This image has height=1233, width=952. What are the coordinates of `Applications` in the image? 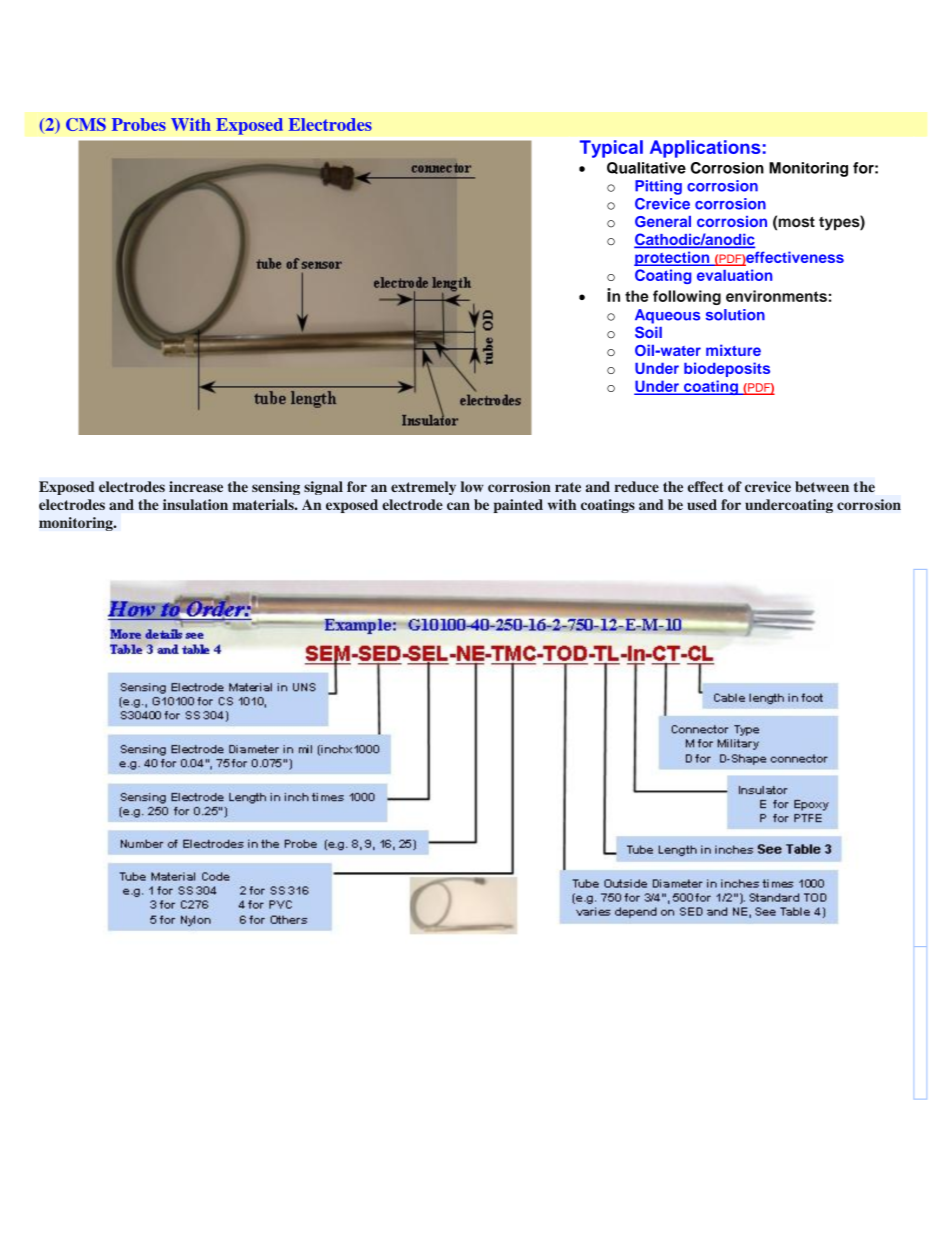 It's located at (705, 149).
